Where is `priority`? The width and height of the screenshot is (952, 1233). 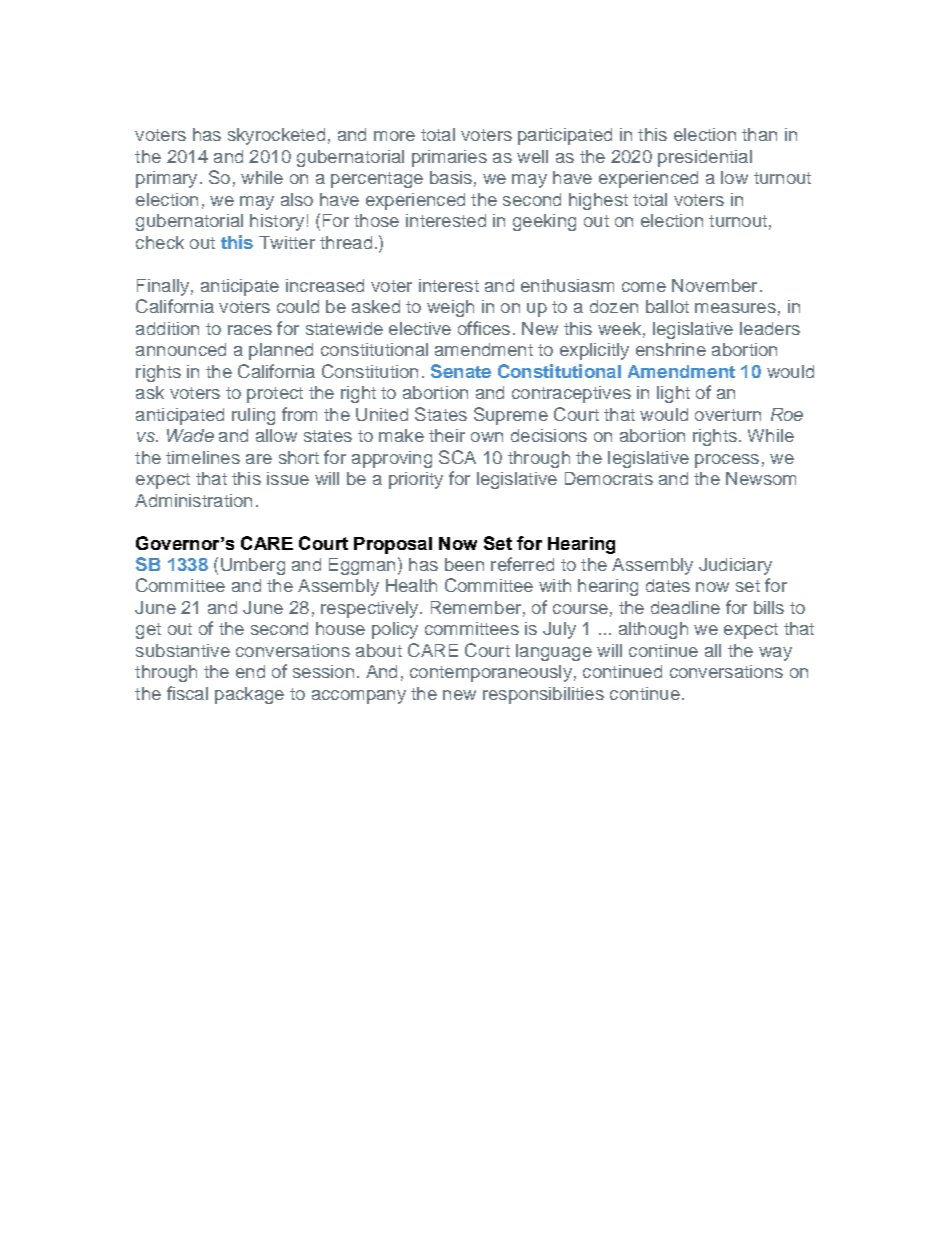 priority is located at coordinates (416, 480).
